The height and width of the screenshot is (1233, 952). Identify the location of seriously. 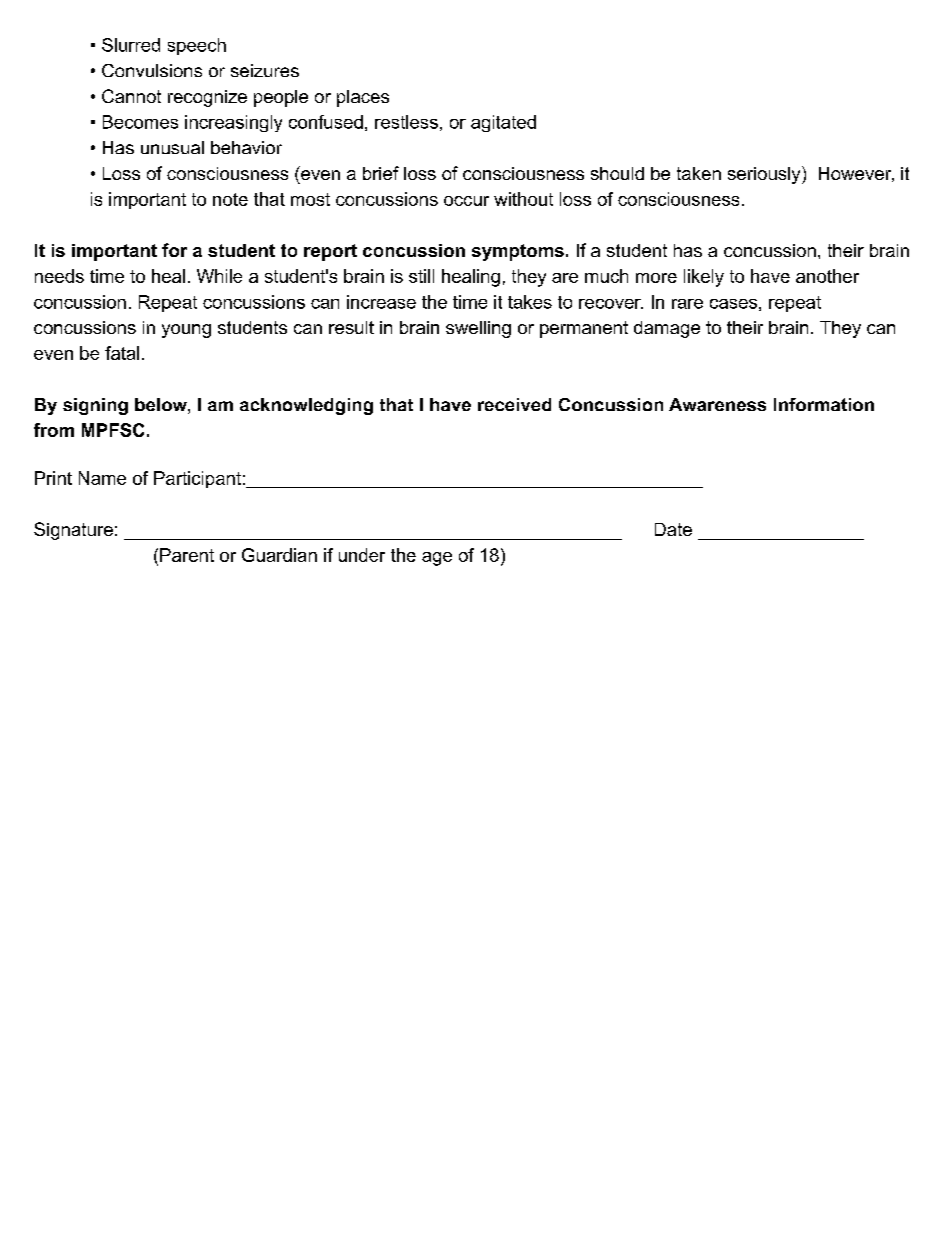
(765, 175).
